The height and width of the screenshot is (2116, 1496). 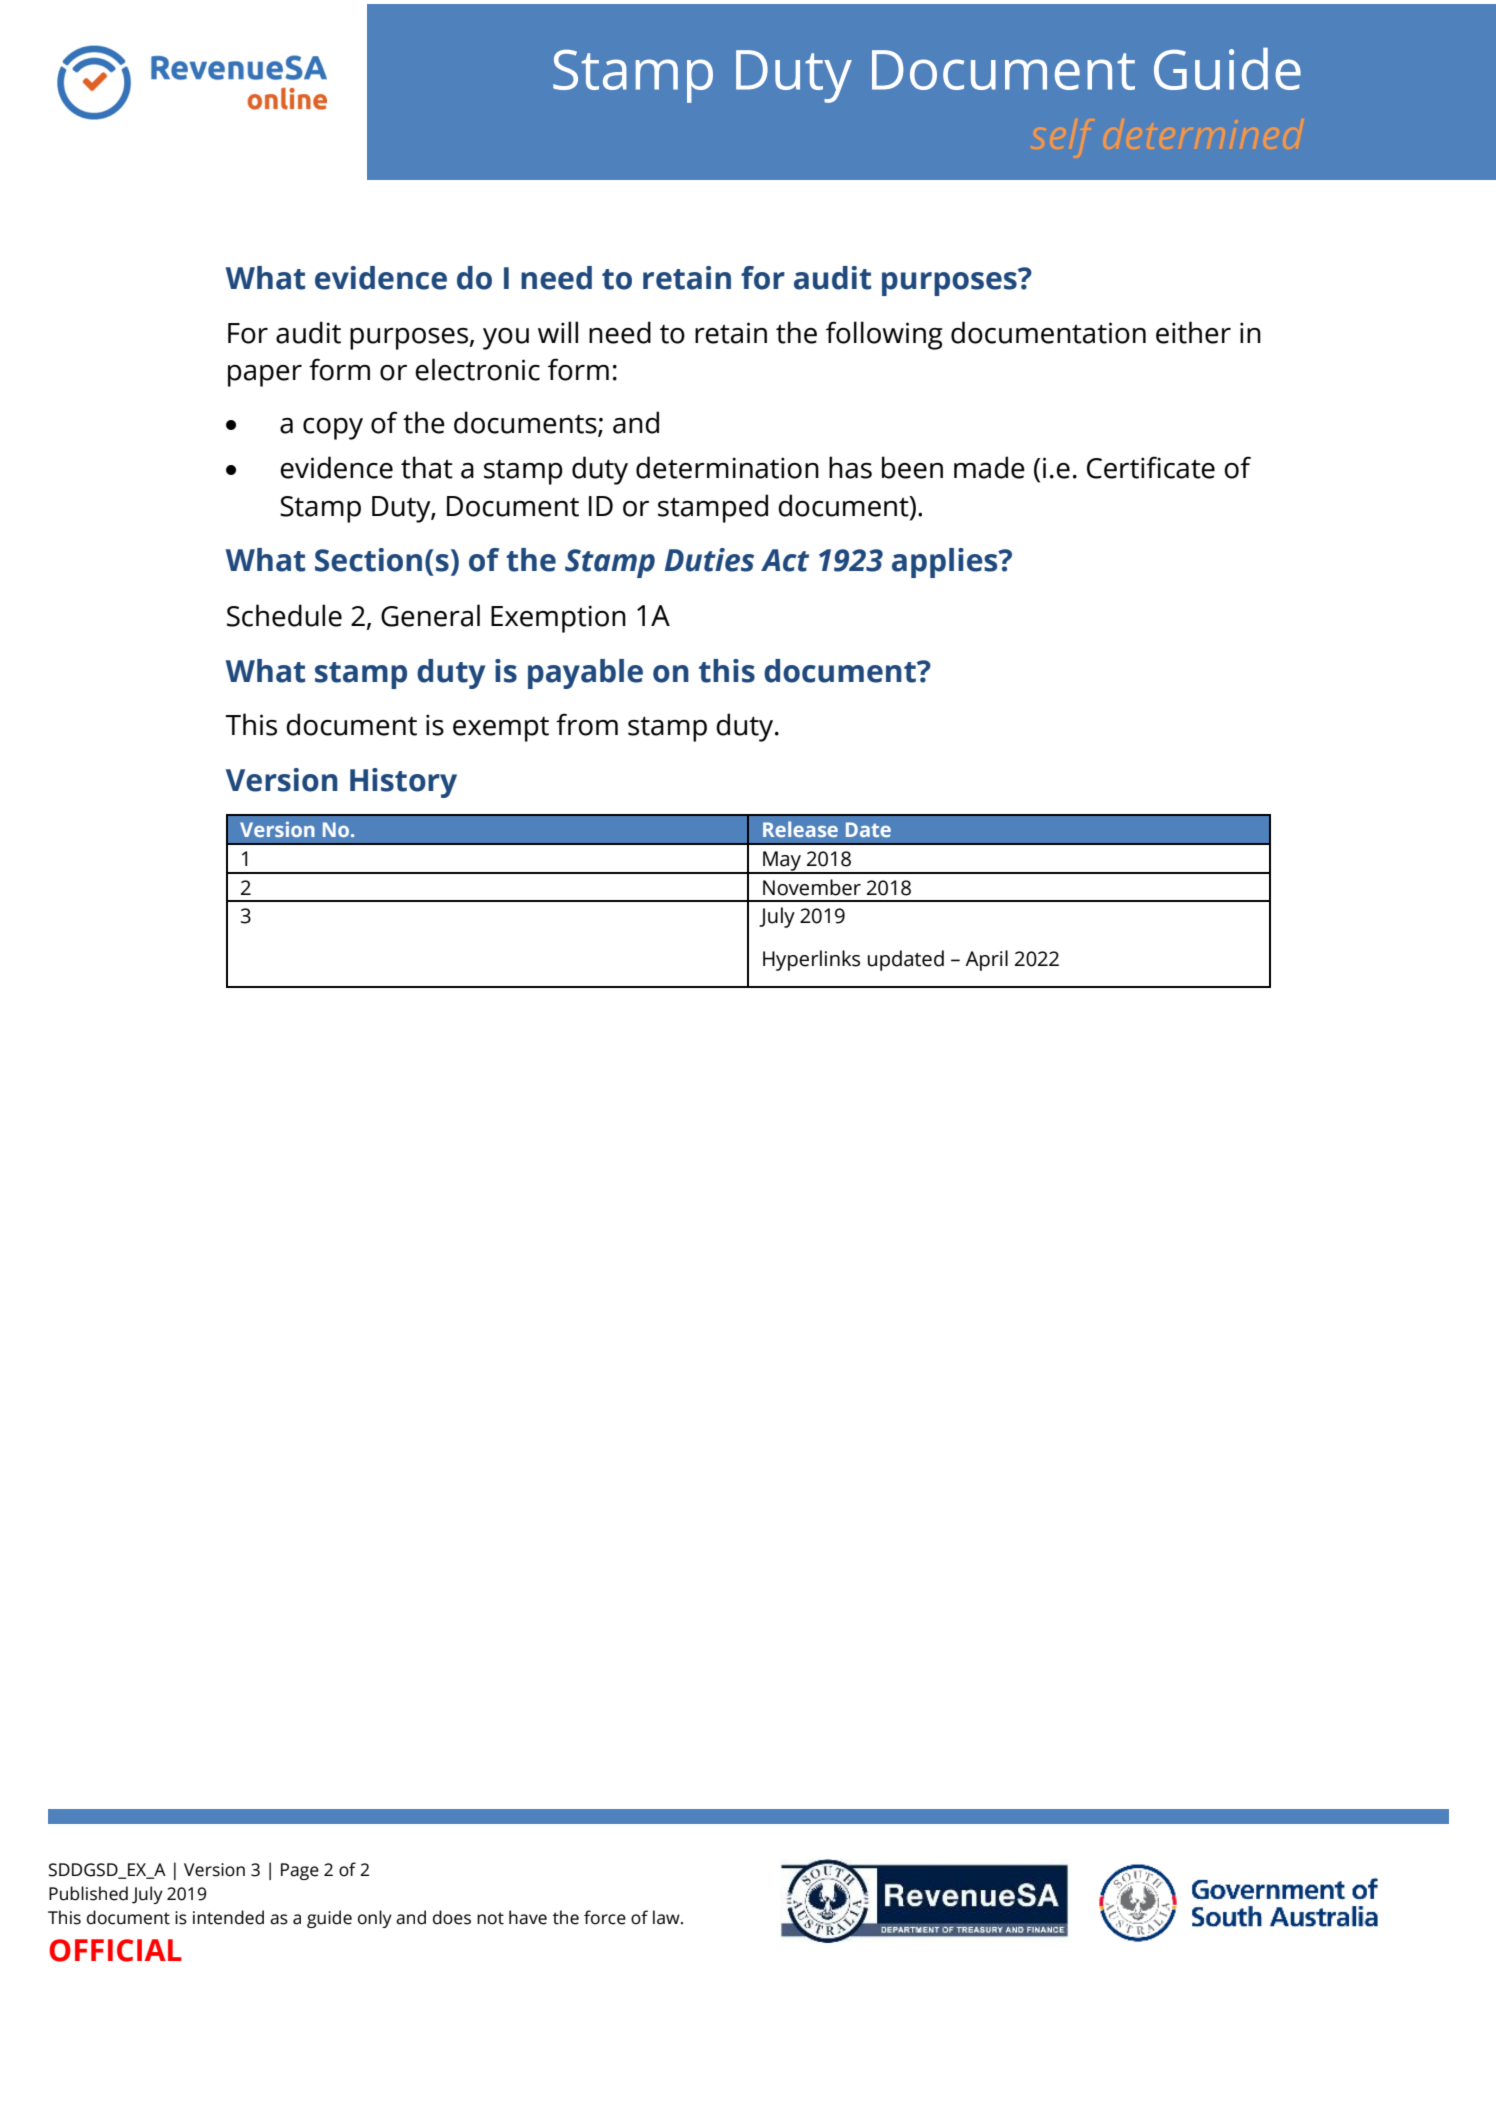 What do you see at coordinates (782, 862) in the screenshot?
I see `May` at bounding box center [782, 862].
